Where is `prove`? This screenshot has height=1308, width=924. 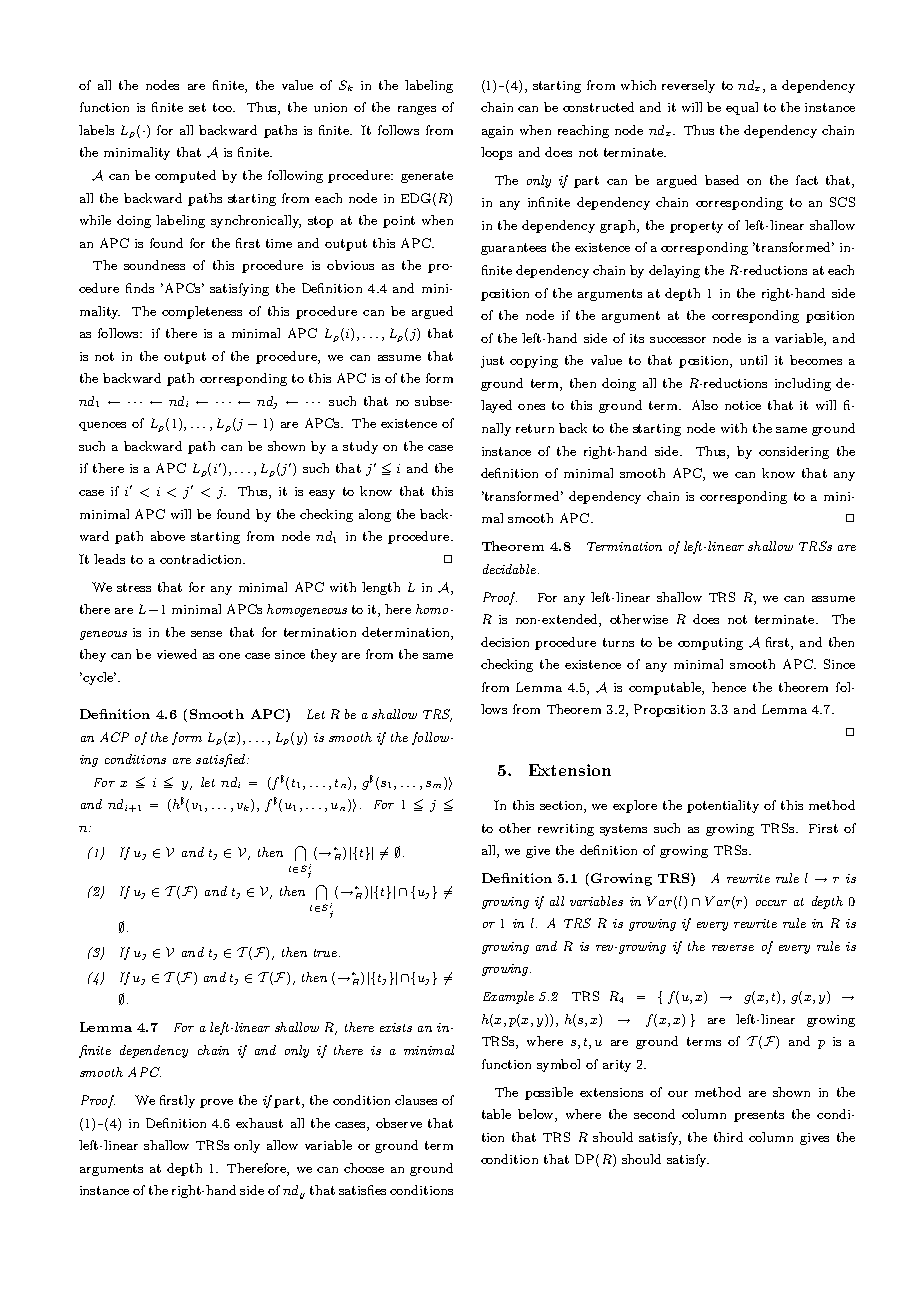
prove is located at coordinates (216, 1103).
